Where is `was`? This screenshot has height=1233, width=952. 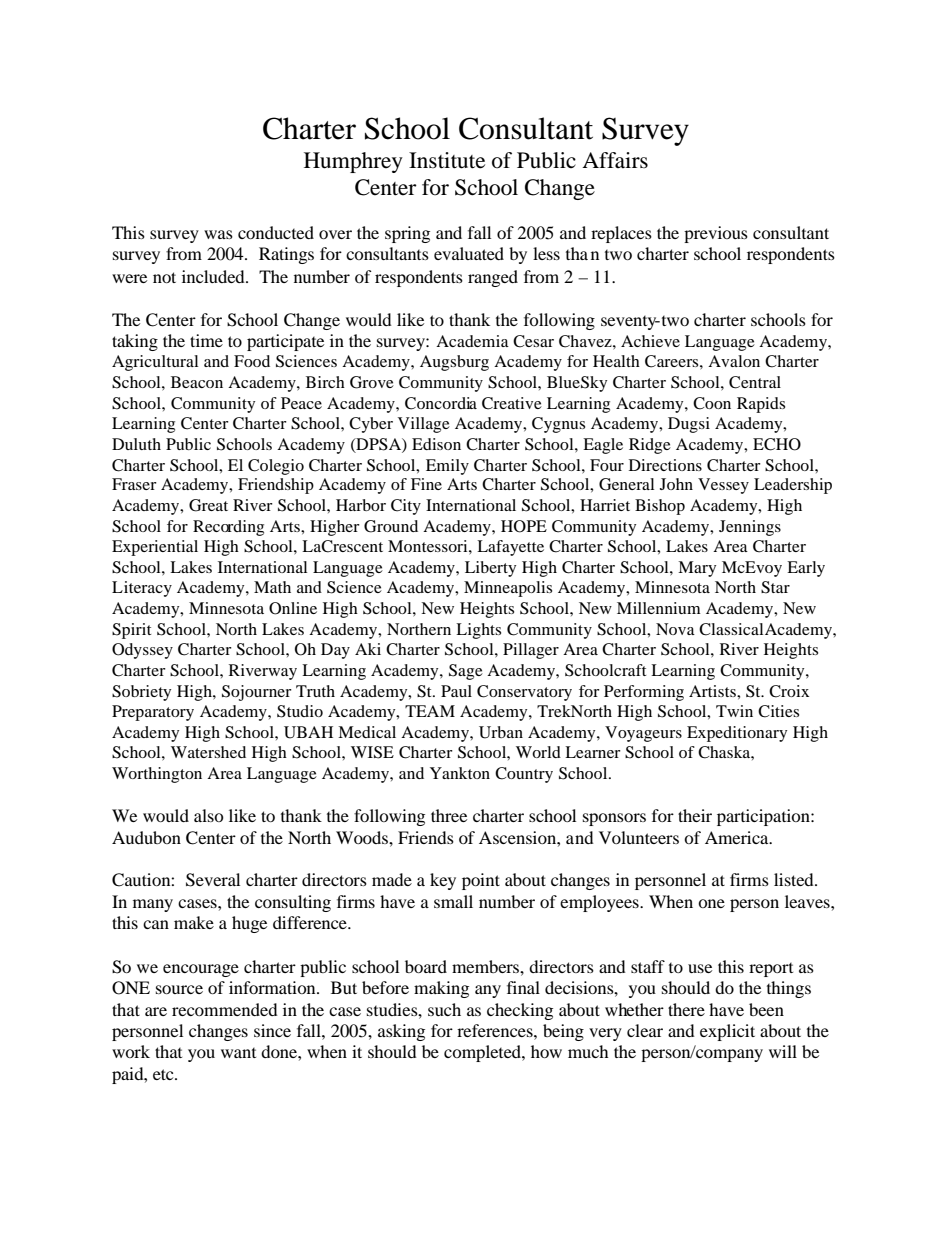 was is located at coordinates (218, 234).
